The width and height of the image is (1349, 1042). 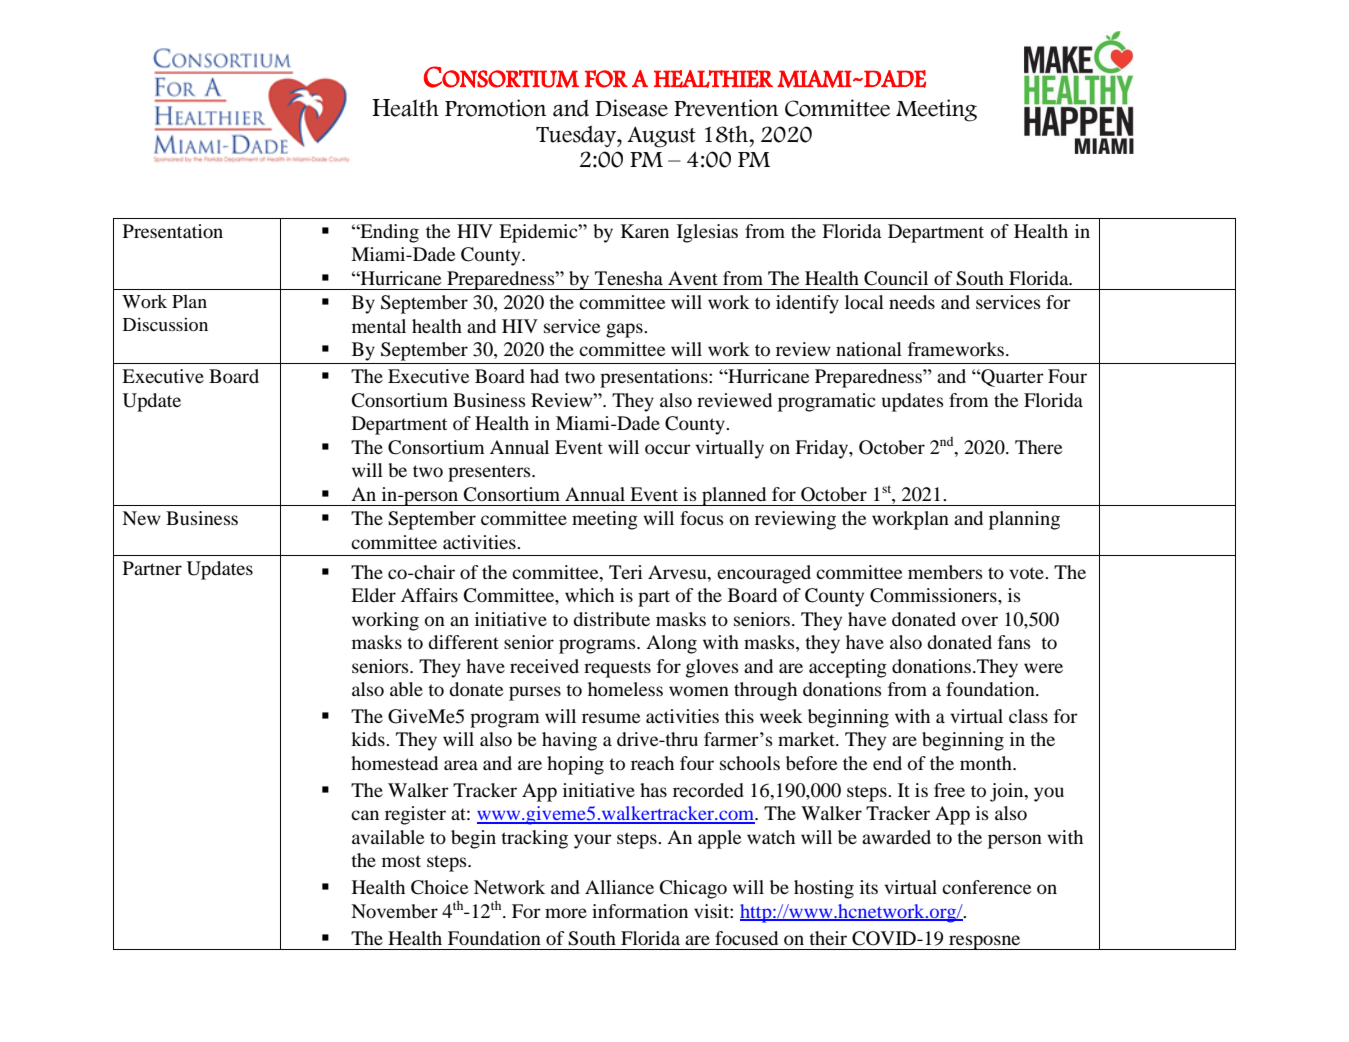 What do you see at coordinates (141, 518) in the image?
I see `New` at bounding box center [141, 518].
